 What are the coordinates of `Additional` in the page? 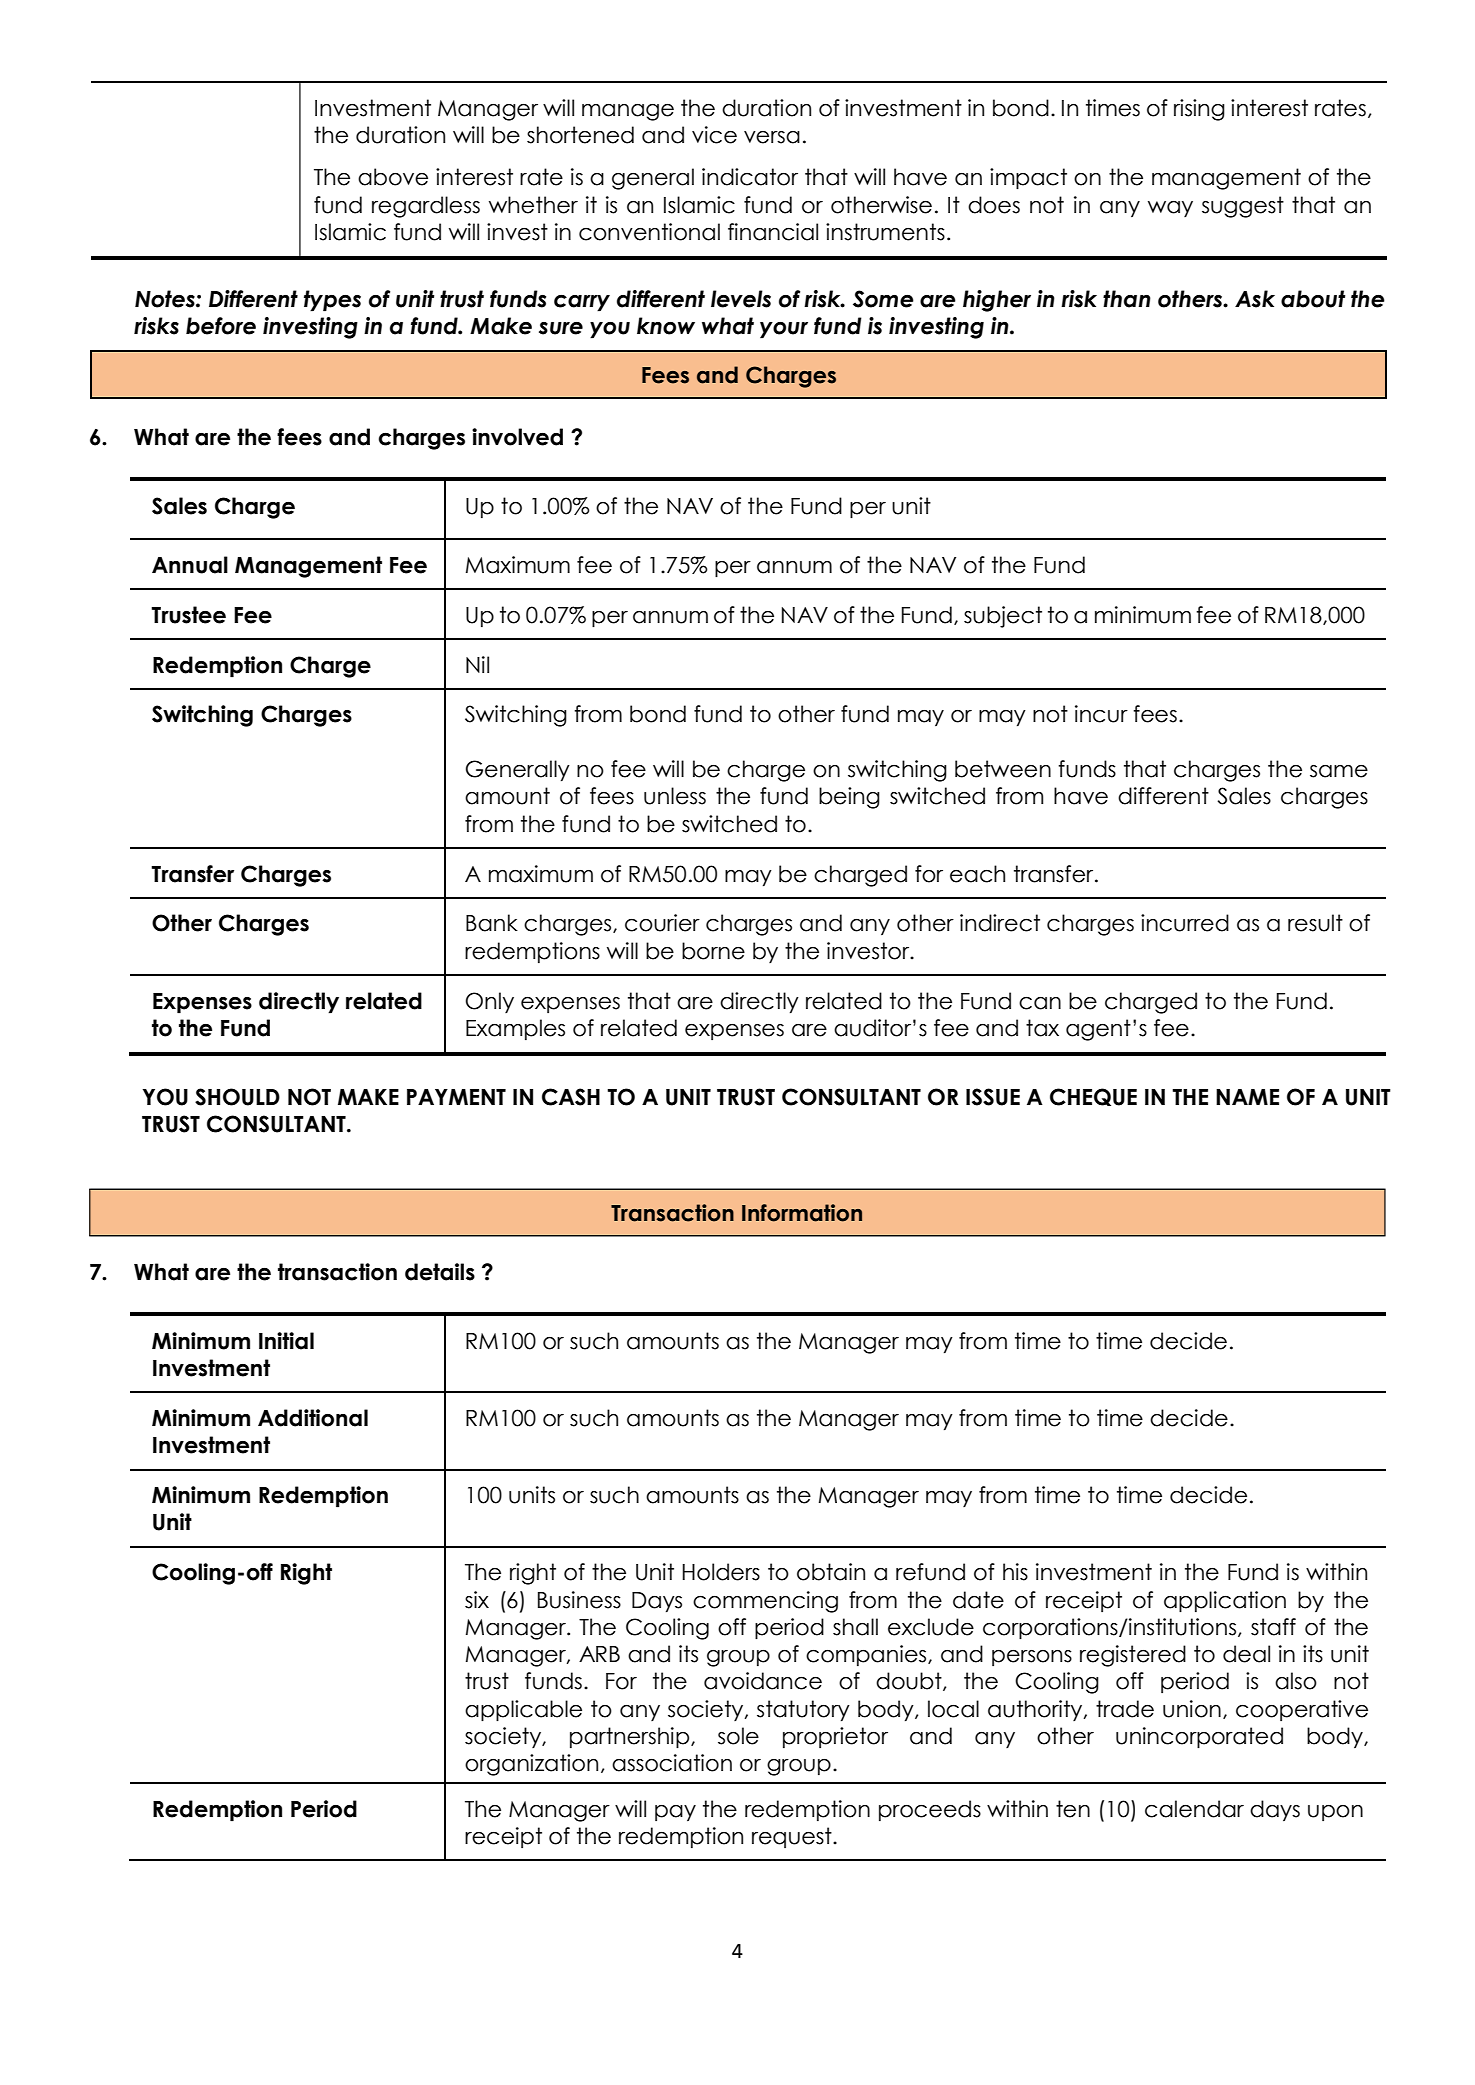 It's located at (313, 1418).
